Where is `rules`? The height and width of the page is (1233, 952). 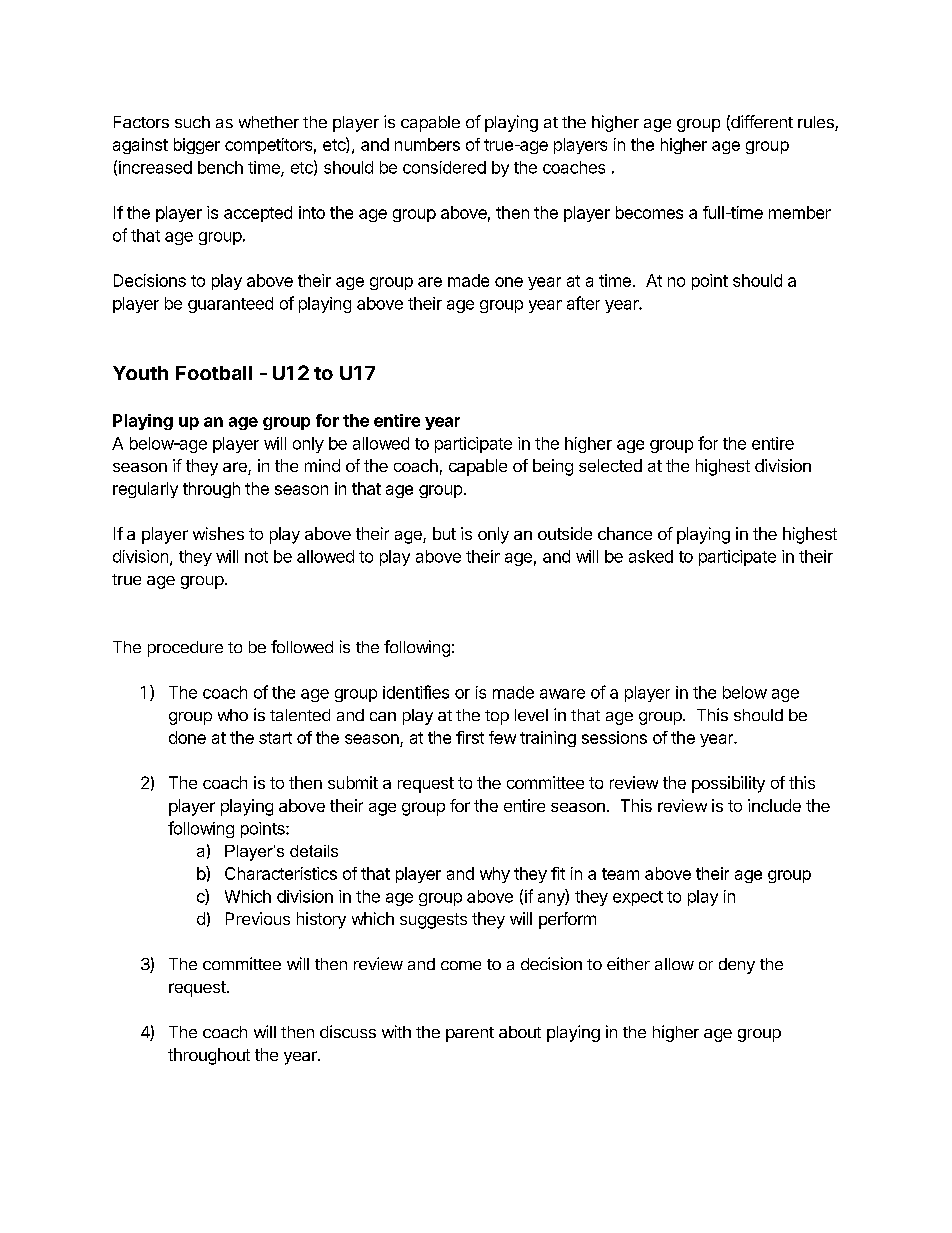 rules is located at coordinates (817, 123).
